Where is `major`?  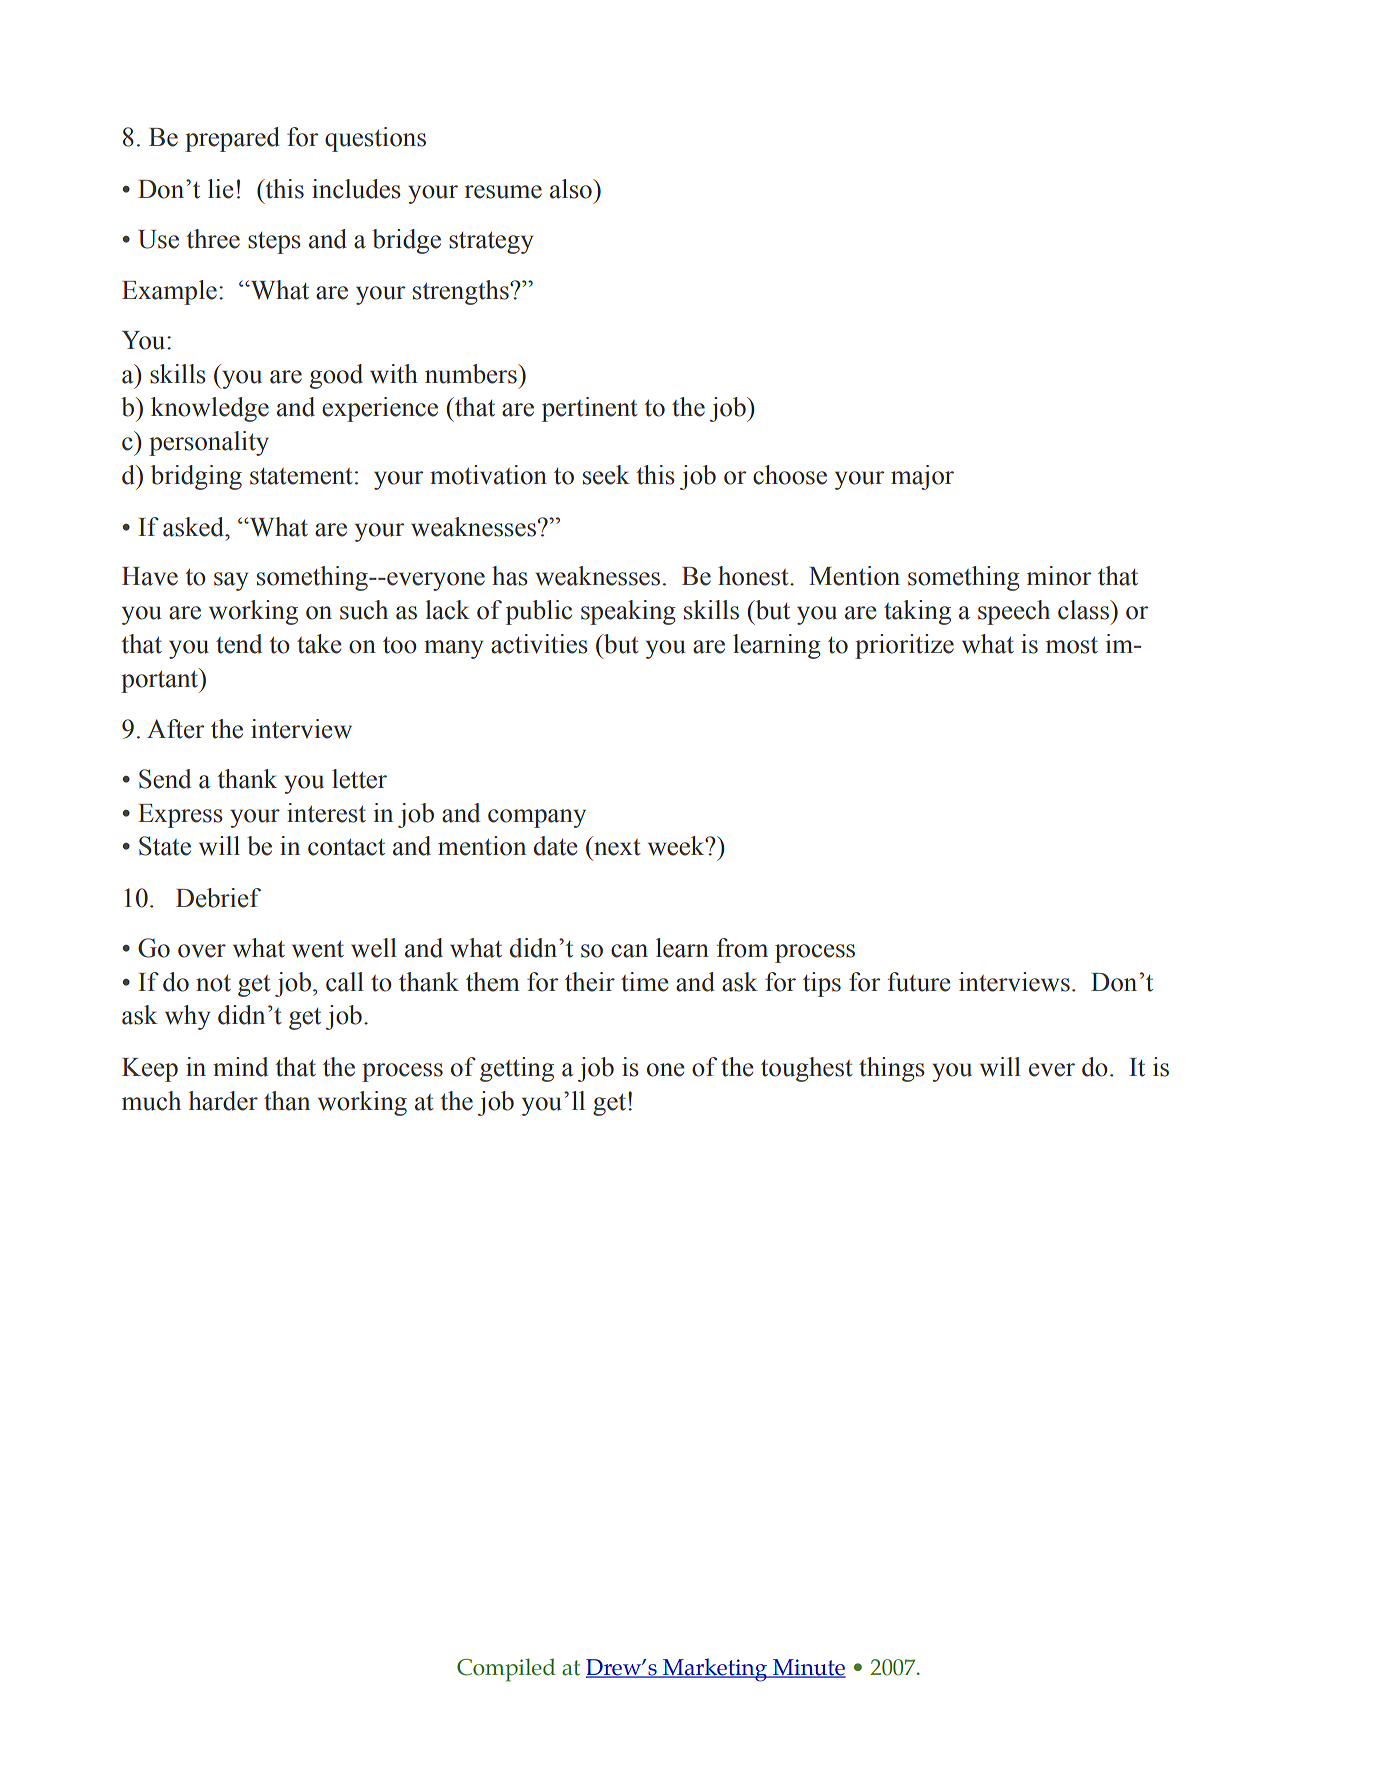 major is located at coordinates (922, 477).
